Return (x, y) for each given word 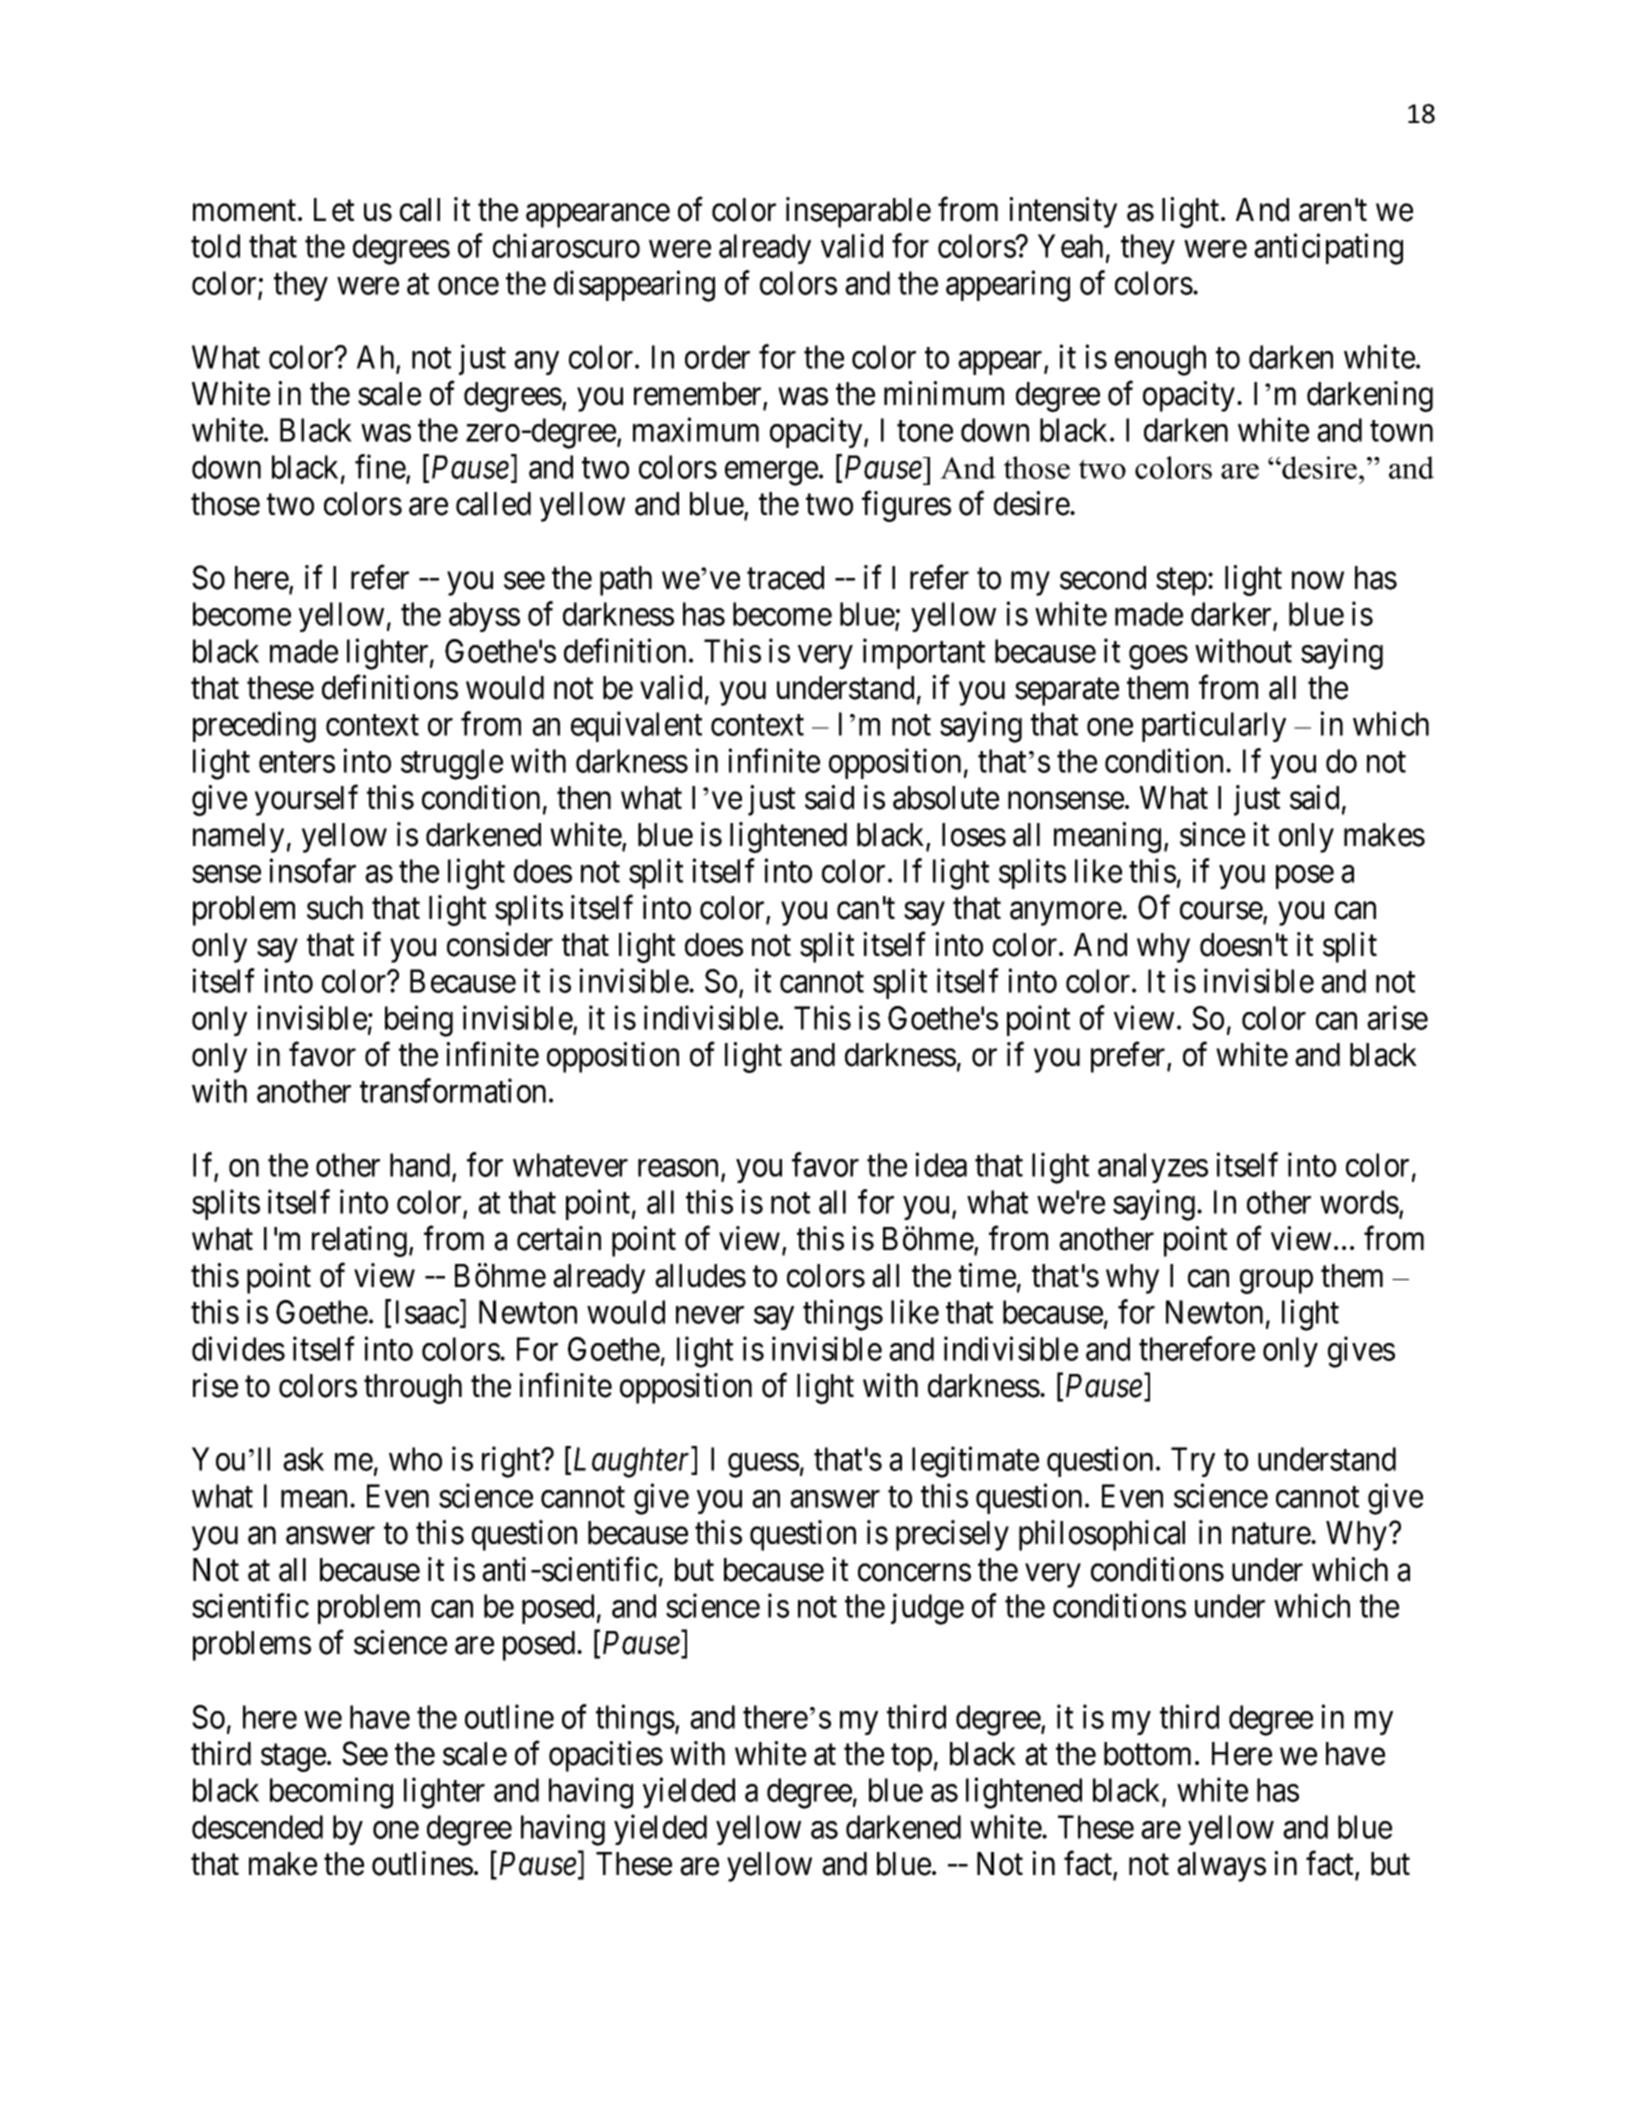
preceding (254, 727)
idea (941, 1165)
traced (785, 578)
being (419, 1021)
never (710, 1315)
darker (1232, 615)
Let (334, 210)
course (1222, 912)
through (413, 1389)
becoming (331, 1793)
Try (1193, 1462)
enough (1160, 360)
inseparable (858, 212)
